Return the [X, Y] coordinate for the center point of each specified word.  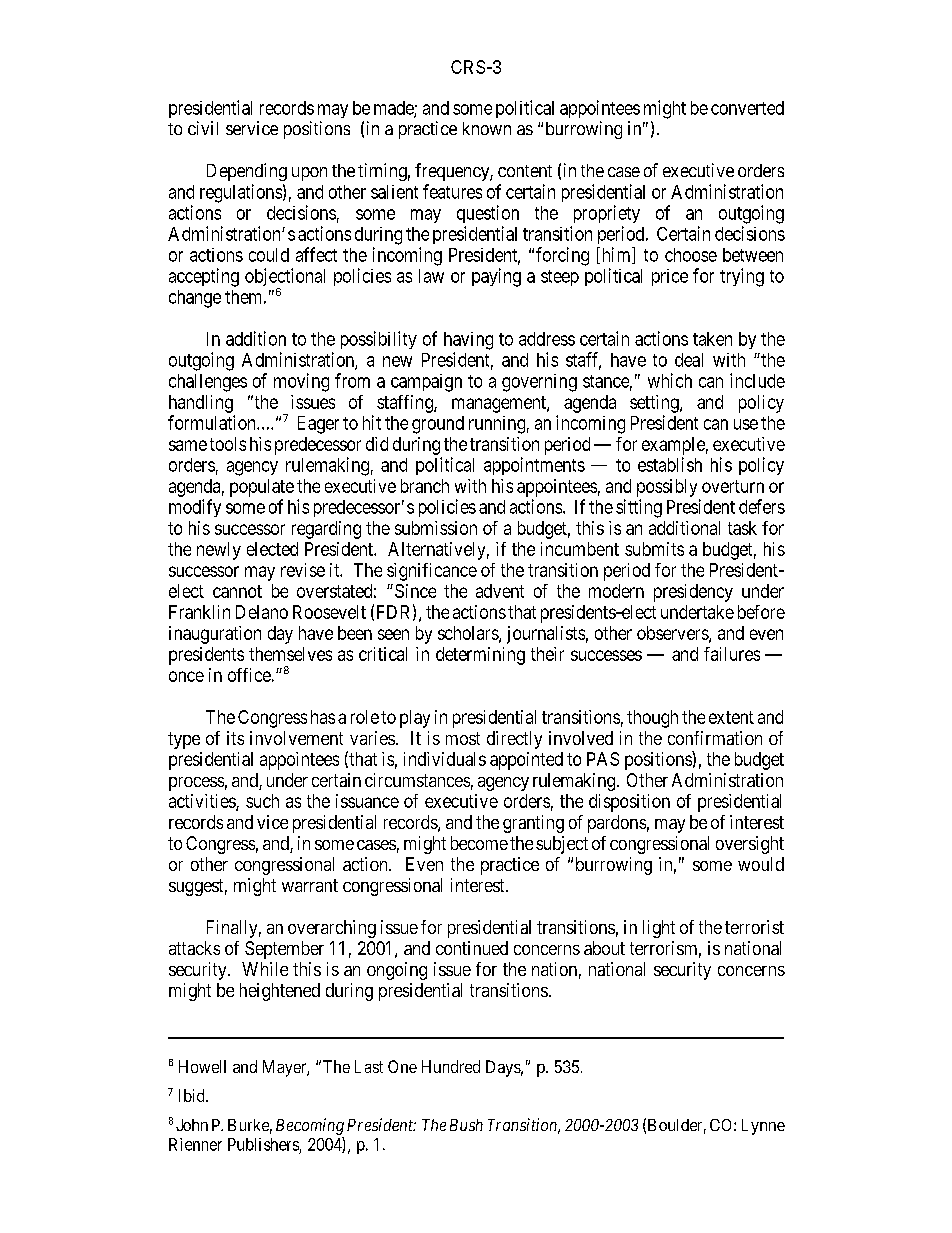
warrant [310, 885]
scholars [469, 634]
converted [747, 108]
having [468, 341]
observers [673, 634]
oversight [750, 845]
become [479, 843]
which [670, 380]
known [487, 128]
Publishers [263, 1144]
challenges [208, 383]
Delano [262, 612]
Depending [247, 172]
